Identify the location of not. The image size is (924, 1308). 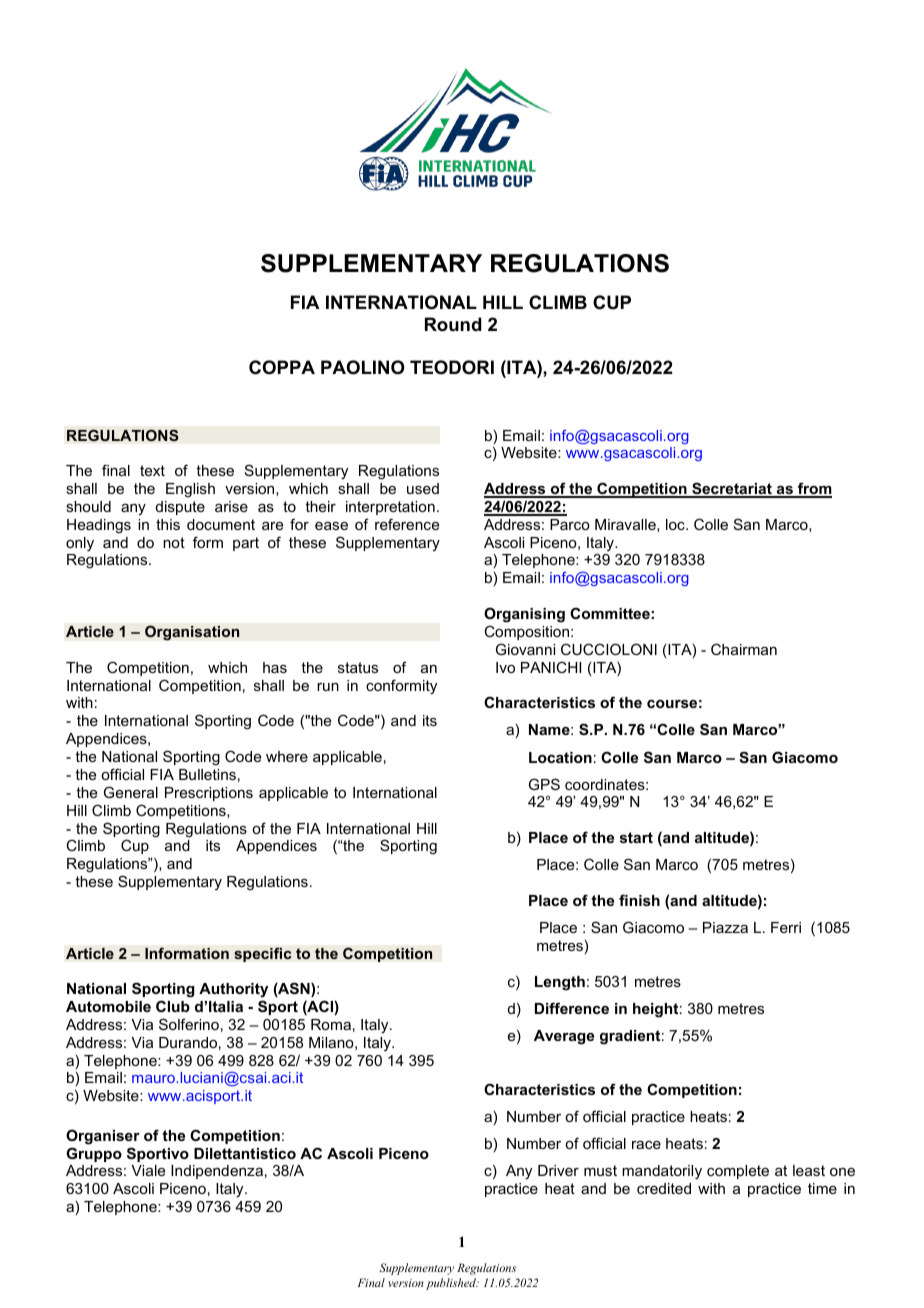
(174, 542).
